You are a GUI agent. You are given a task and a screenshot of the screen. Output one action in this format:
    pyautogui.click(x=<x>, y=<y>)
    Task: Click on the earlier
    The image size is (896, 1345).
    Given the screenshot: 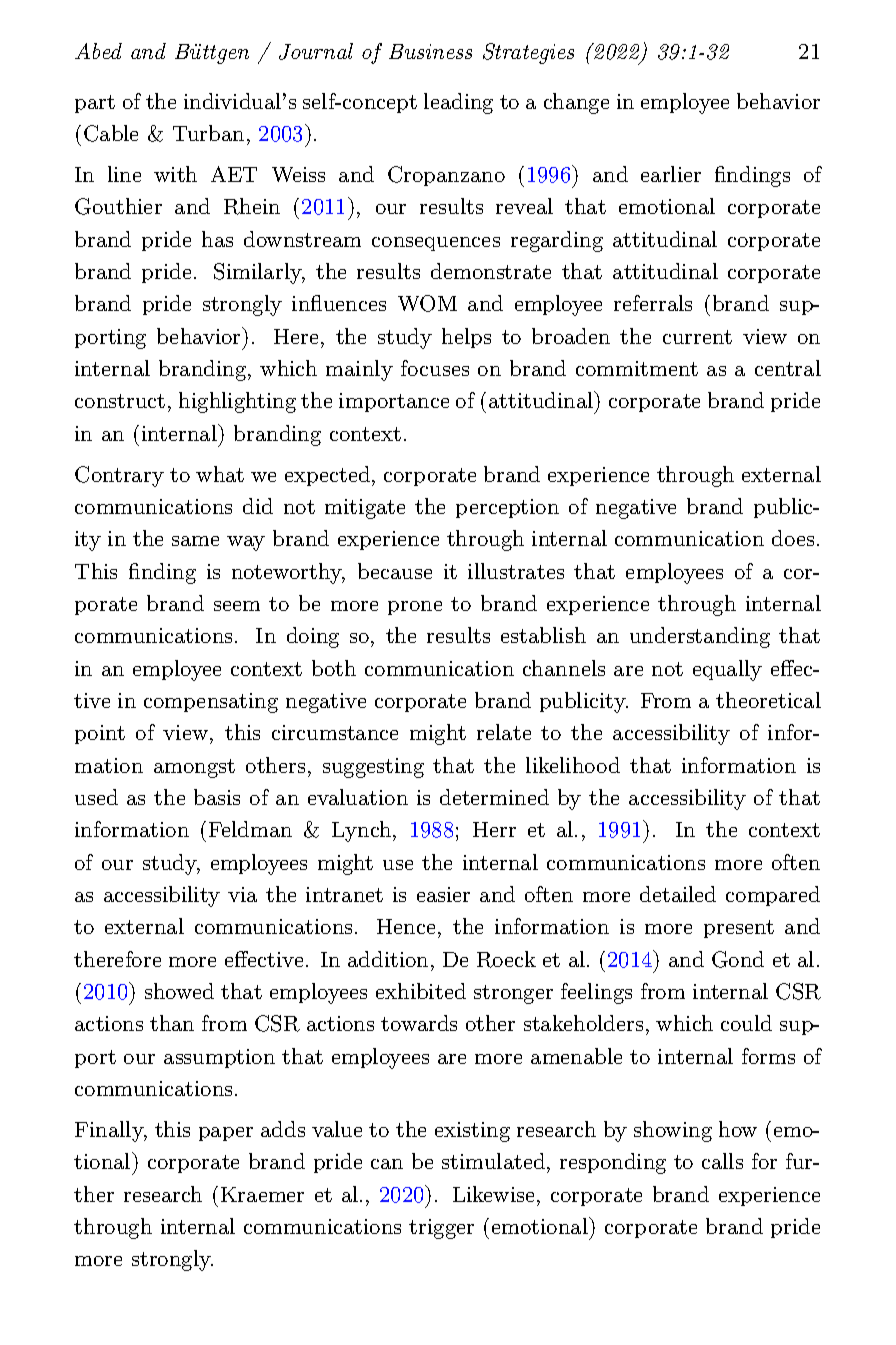 What is the action you would take?
    pyautogui.click(x=671, y=174)
